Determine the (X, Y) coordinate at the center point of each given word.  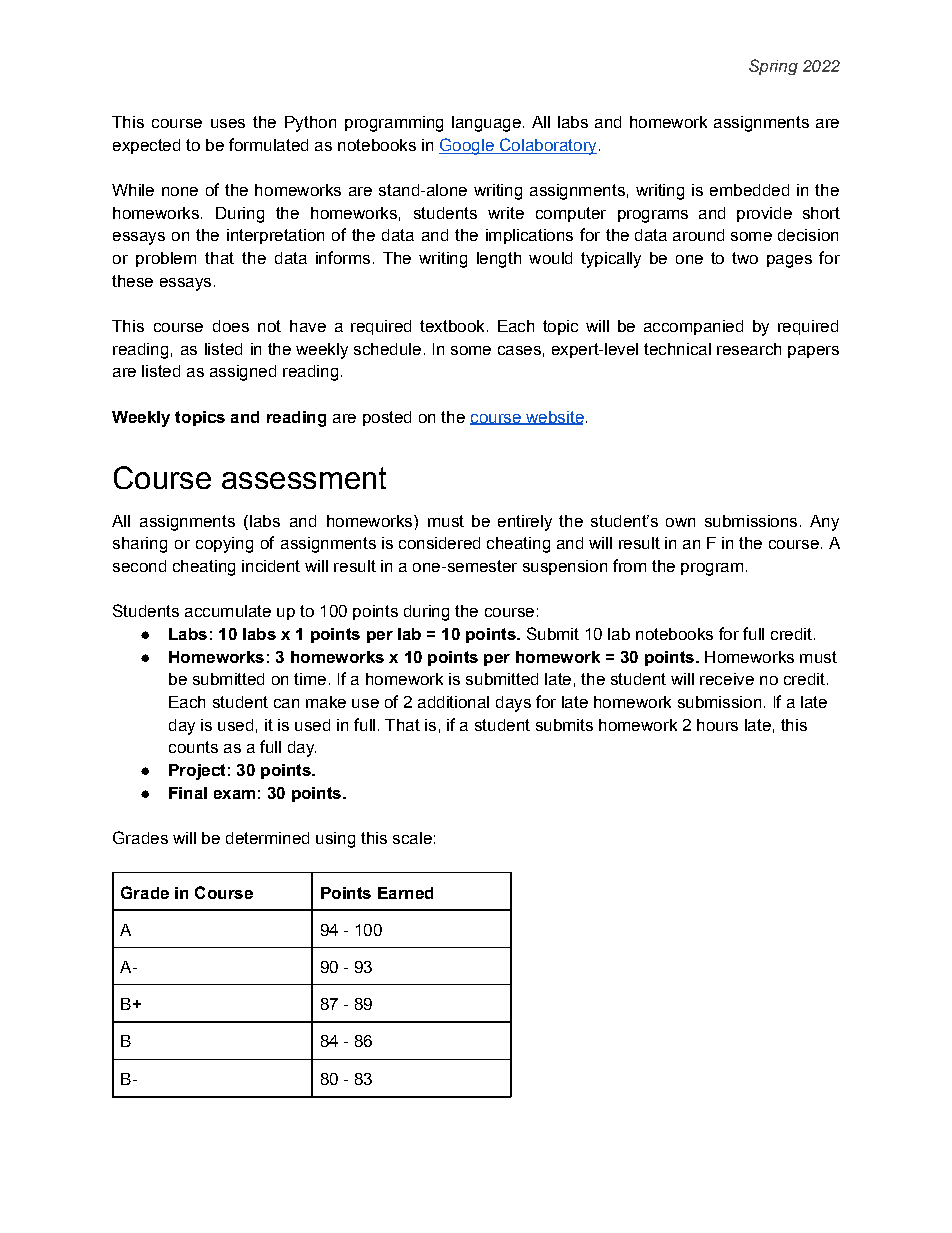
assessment (304, 478)
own (680, 522)
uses (228, 123)
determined (267, 838)
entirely (525, 523)
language (486, 124)
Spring (773, 67)
